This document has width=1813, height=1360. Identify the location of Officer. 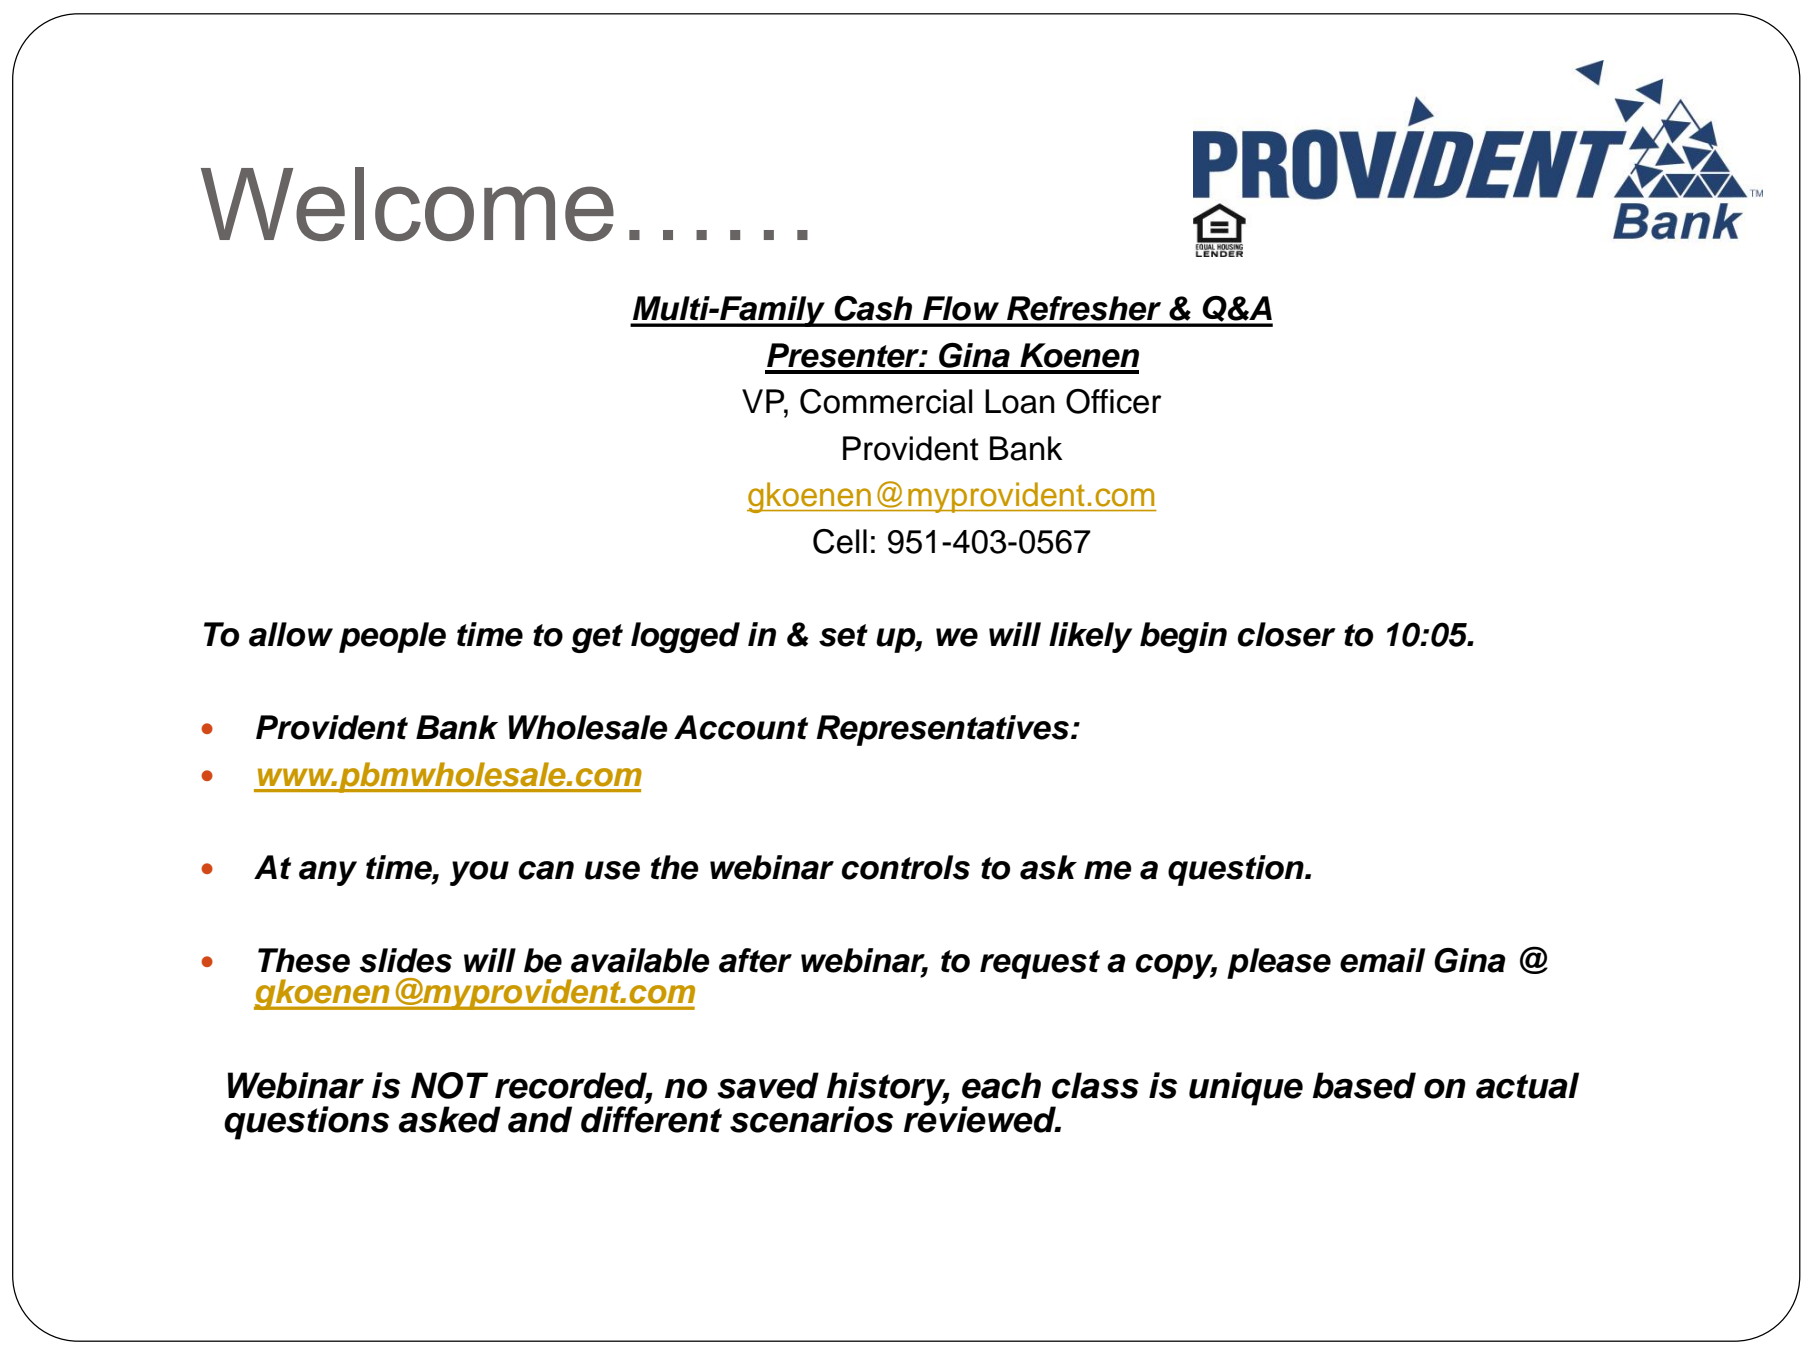
(1114, 401).
